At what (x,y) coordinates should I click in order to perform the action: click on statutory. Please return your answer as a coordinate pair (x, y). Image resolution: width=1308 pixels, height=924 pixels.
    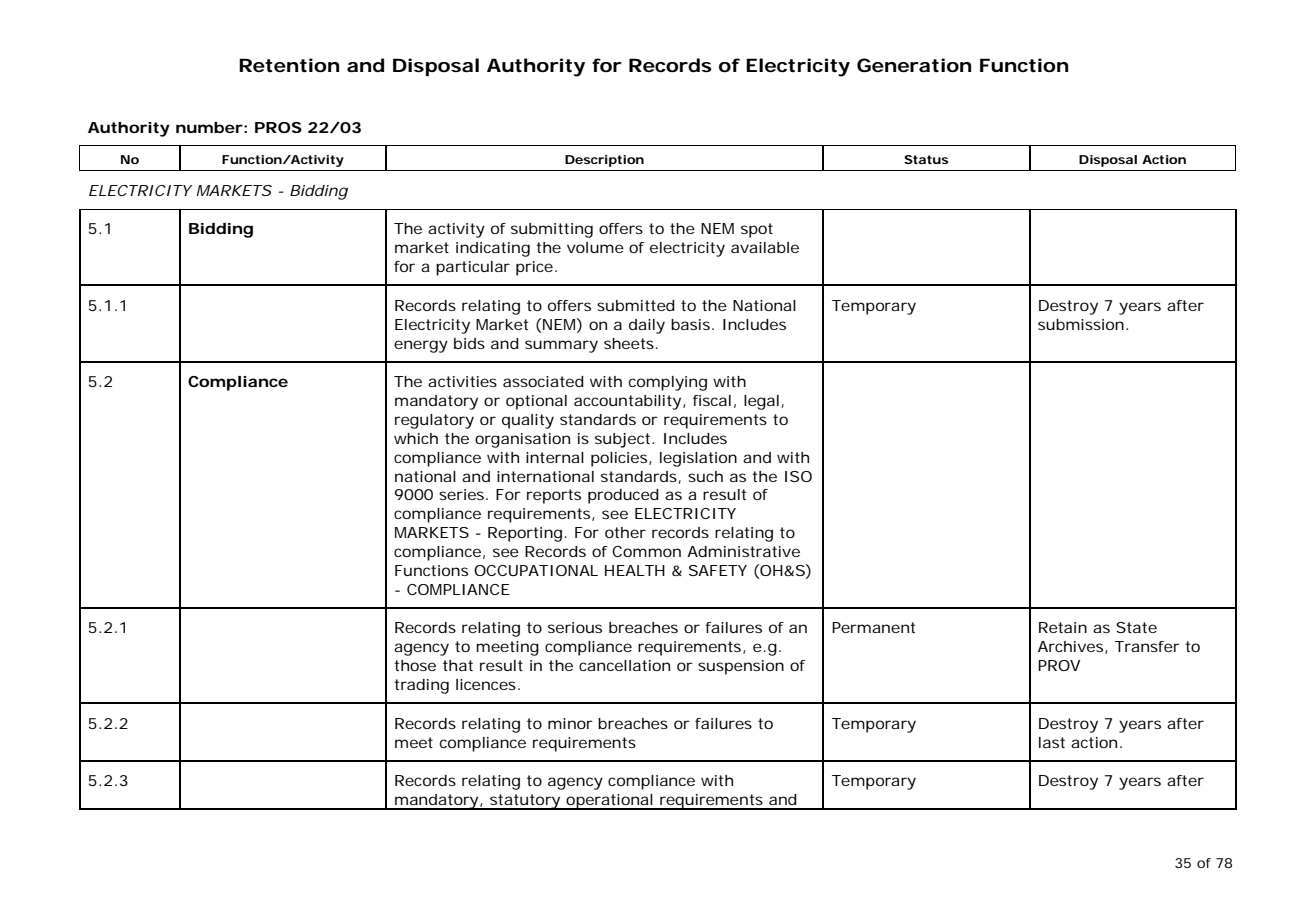
    Looking at the image, I should click on (525, 802).
